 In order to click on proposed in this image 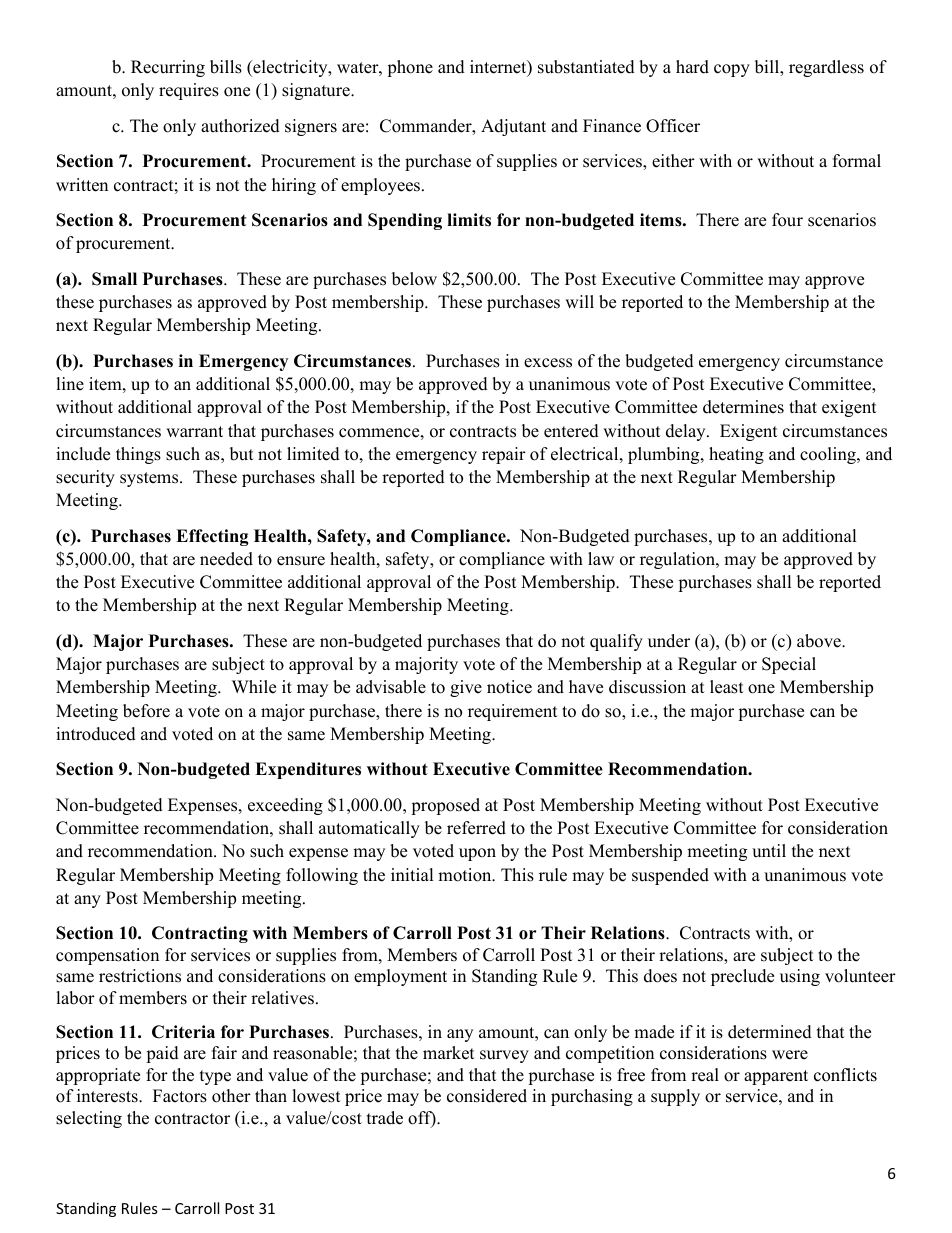, I will do `click(445, 806)`.
